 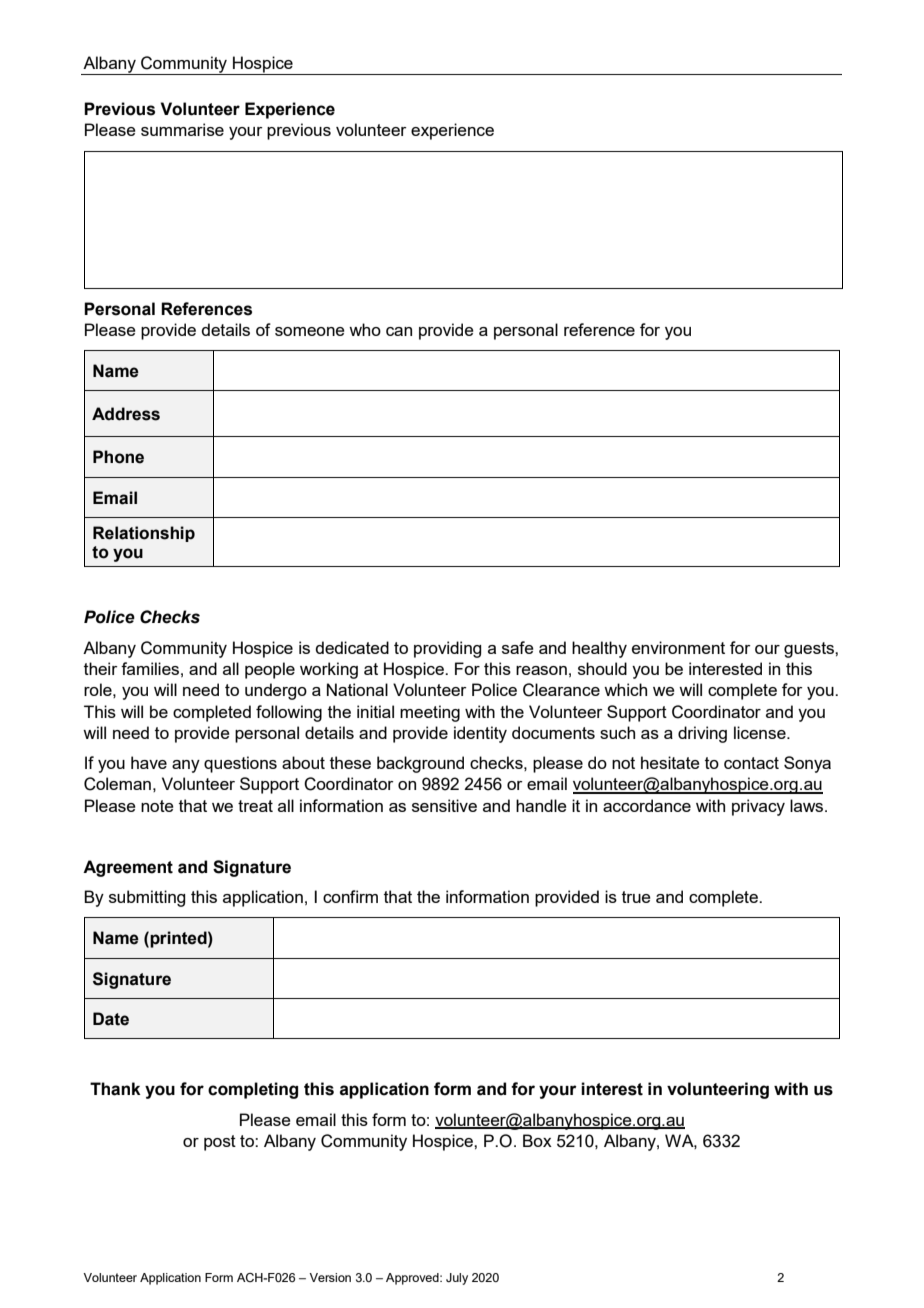 I want to click on post, so click(x=220, y=1143).
